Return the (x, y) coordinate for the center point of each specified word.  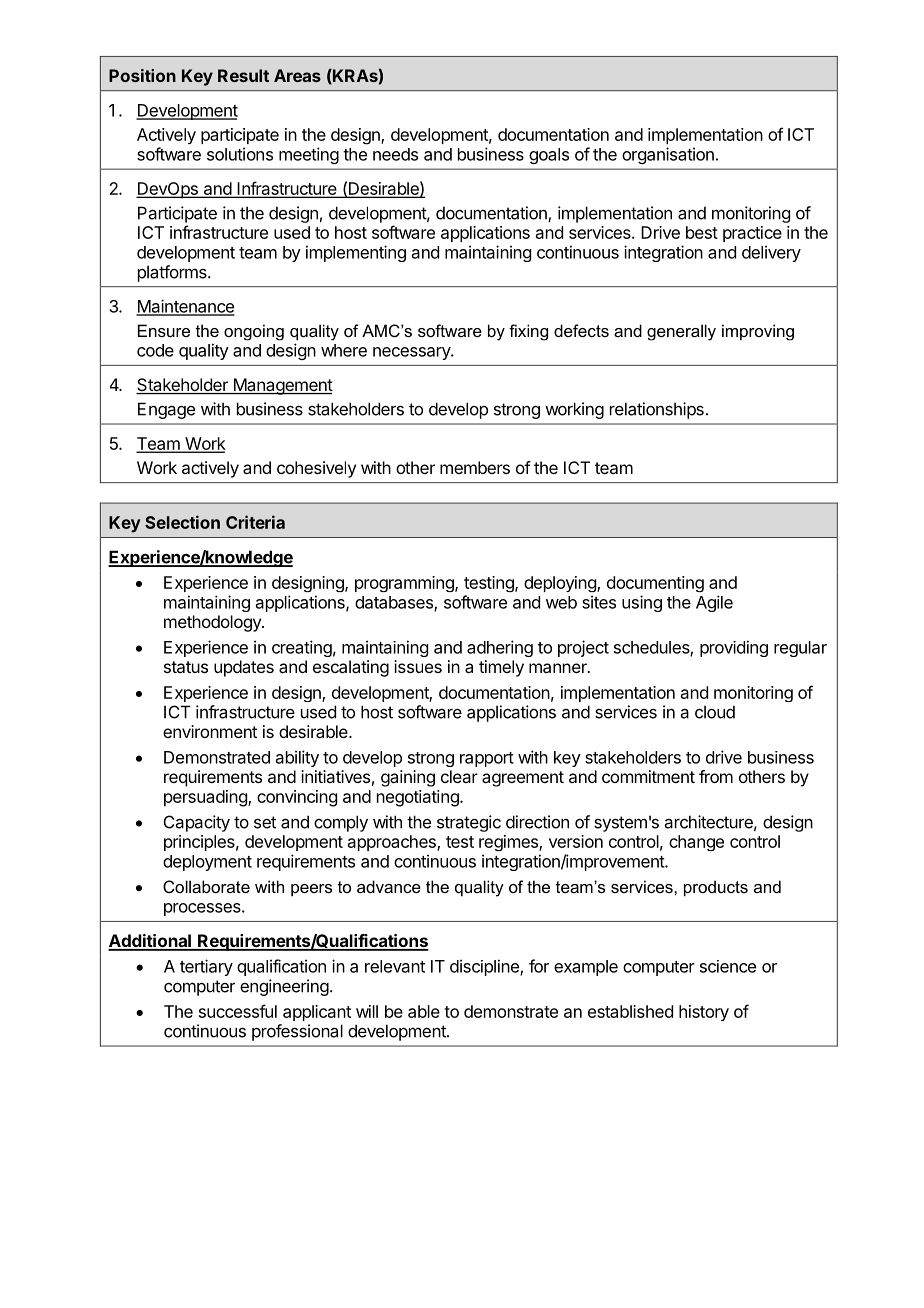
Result (243, 75)
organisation (668, 155)
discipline (485, 967)
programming (405, 584)
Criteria (255, 522)
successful (238, 1011)
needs (395, 154)
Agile (714, 603)
